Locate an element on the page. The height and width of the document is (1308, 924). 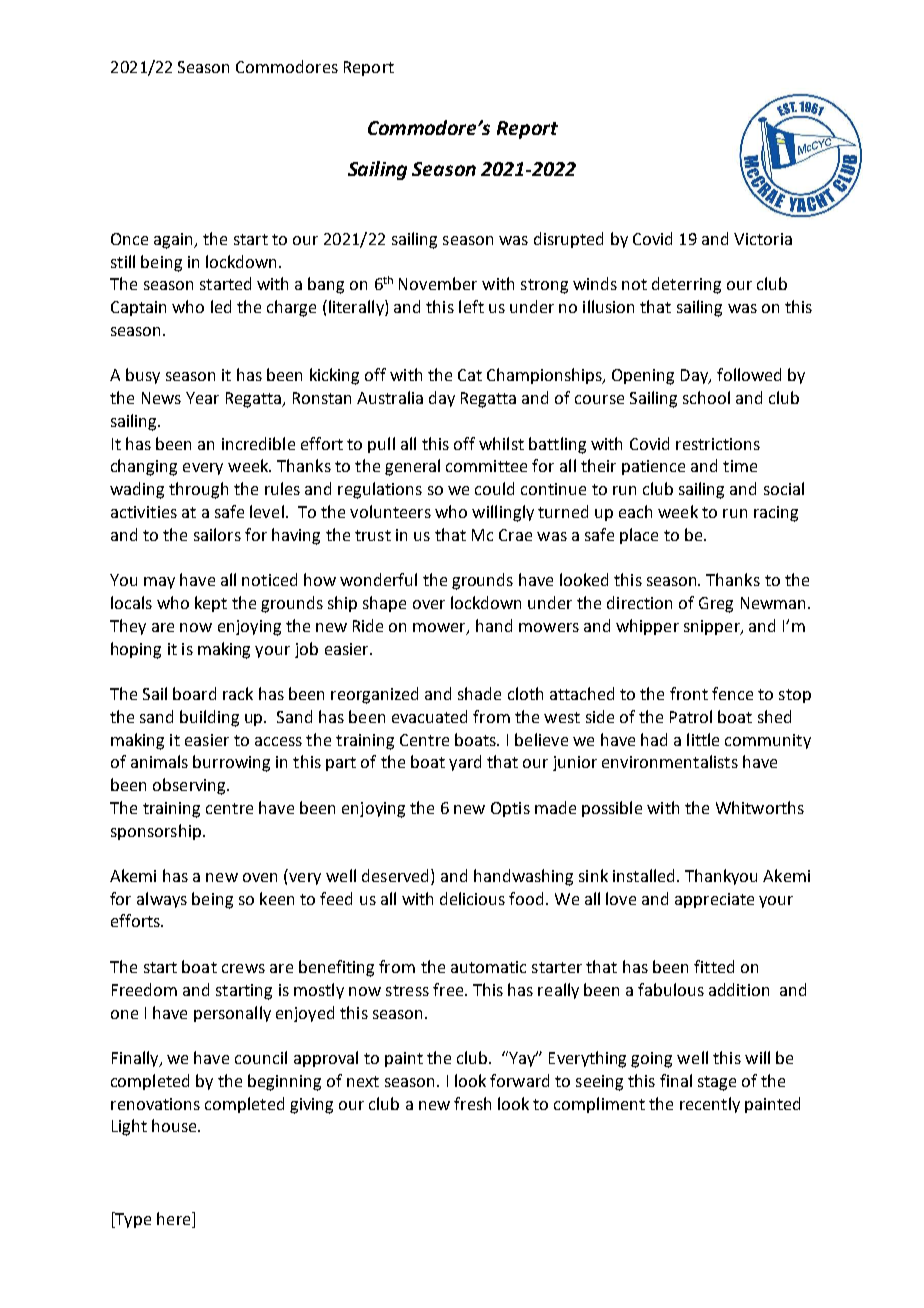
time is located at coordinates (740, 466).
